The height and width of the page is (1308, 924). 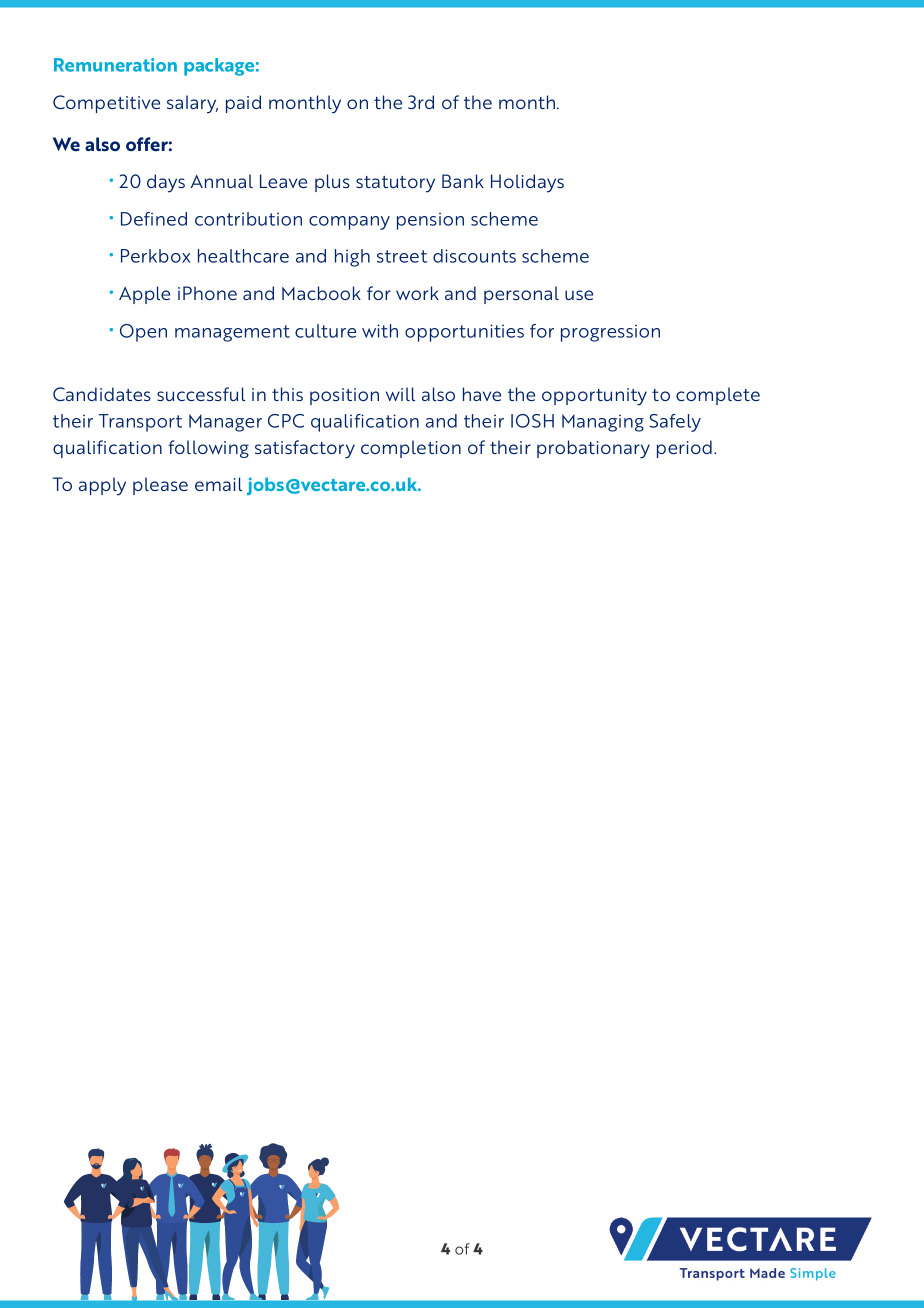 What do you see at coordinates (160, 486) in the page?
I see `please` at bounding box center [160, 486].
